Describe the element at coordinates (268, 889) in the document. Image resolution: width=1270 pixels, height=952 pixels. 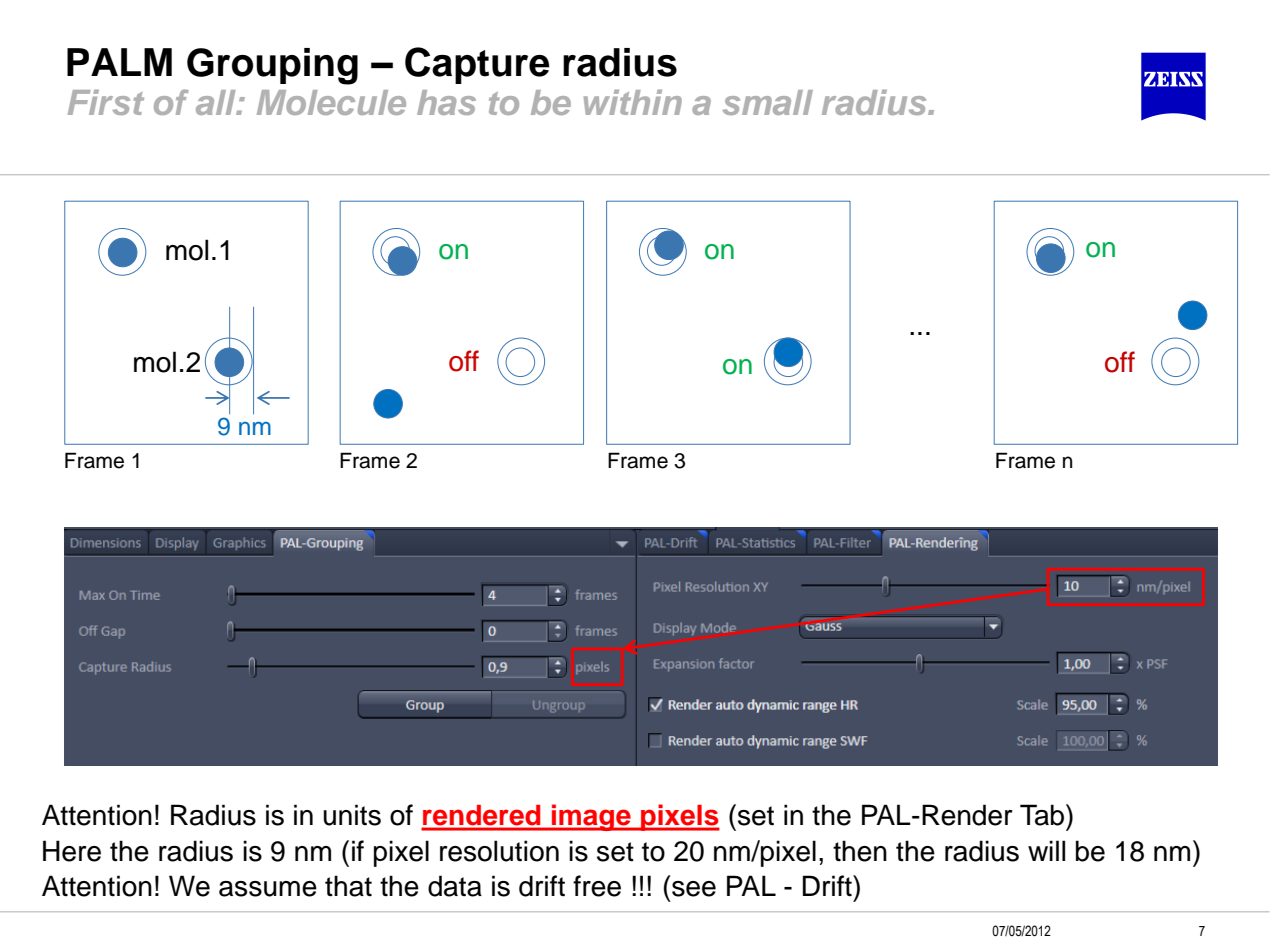
I see `assume` at that location.
